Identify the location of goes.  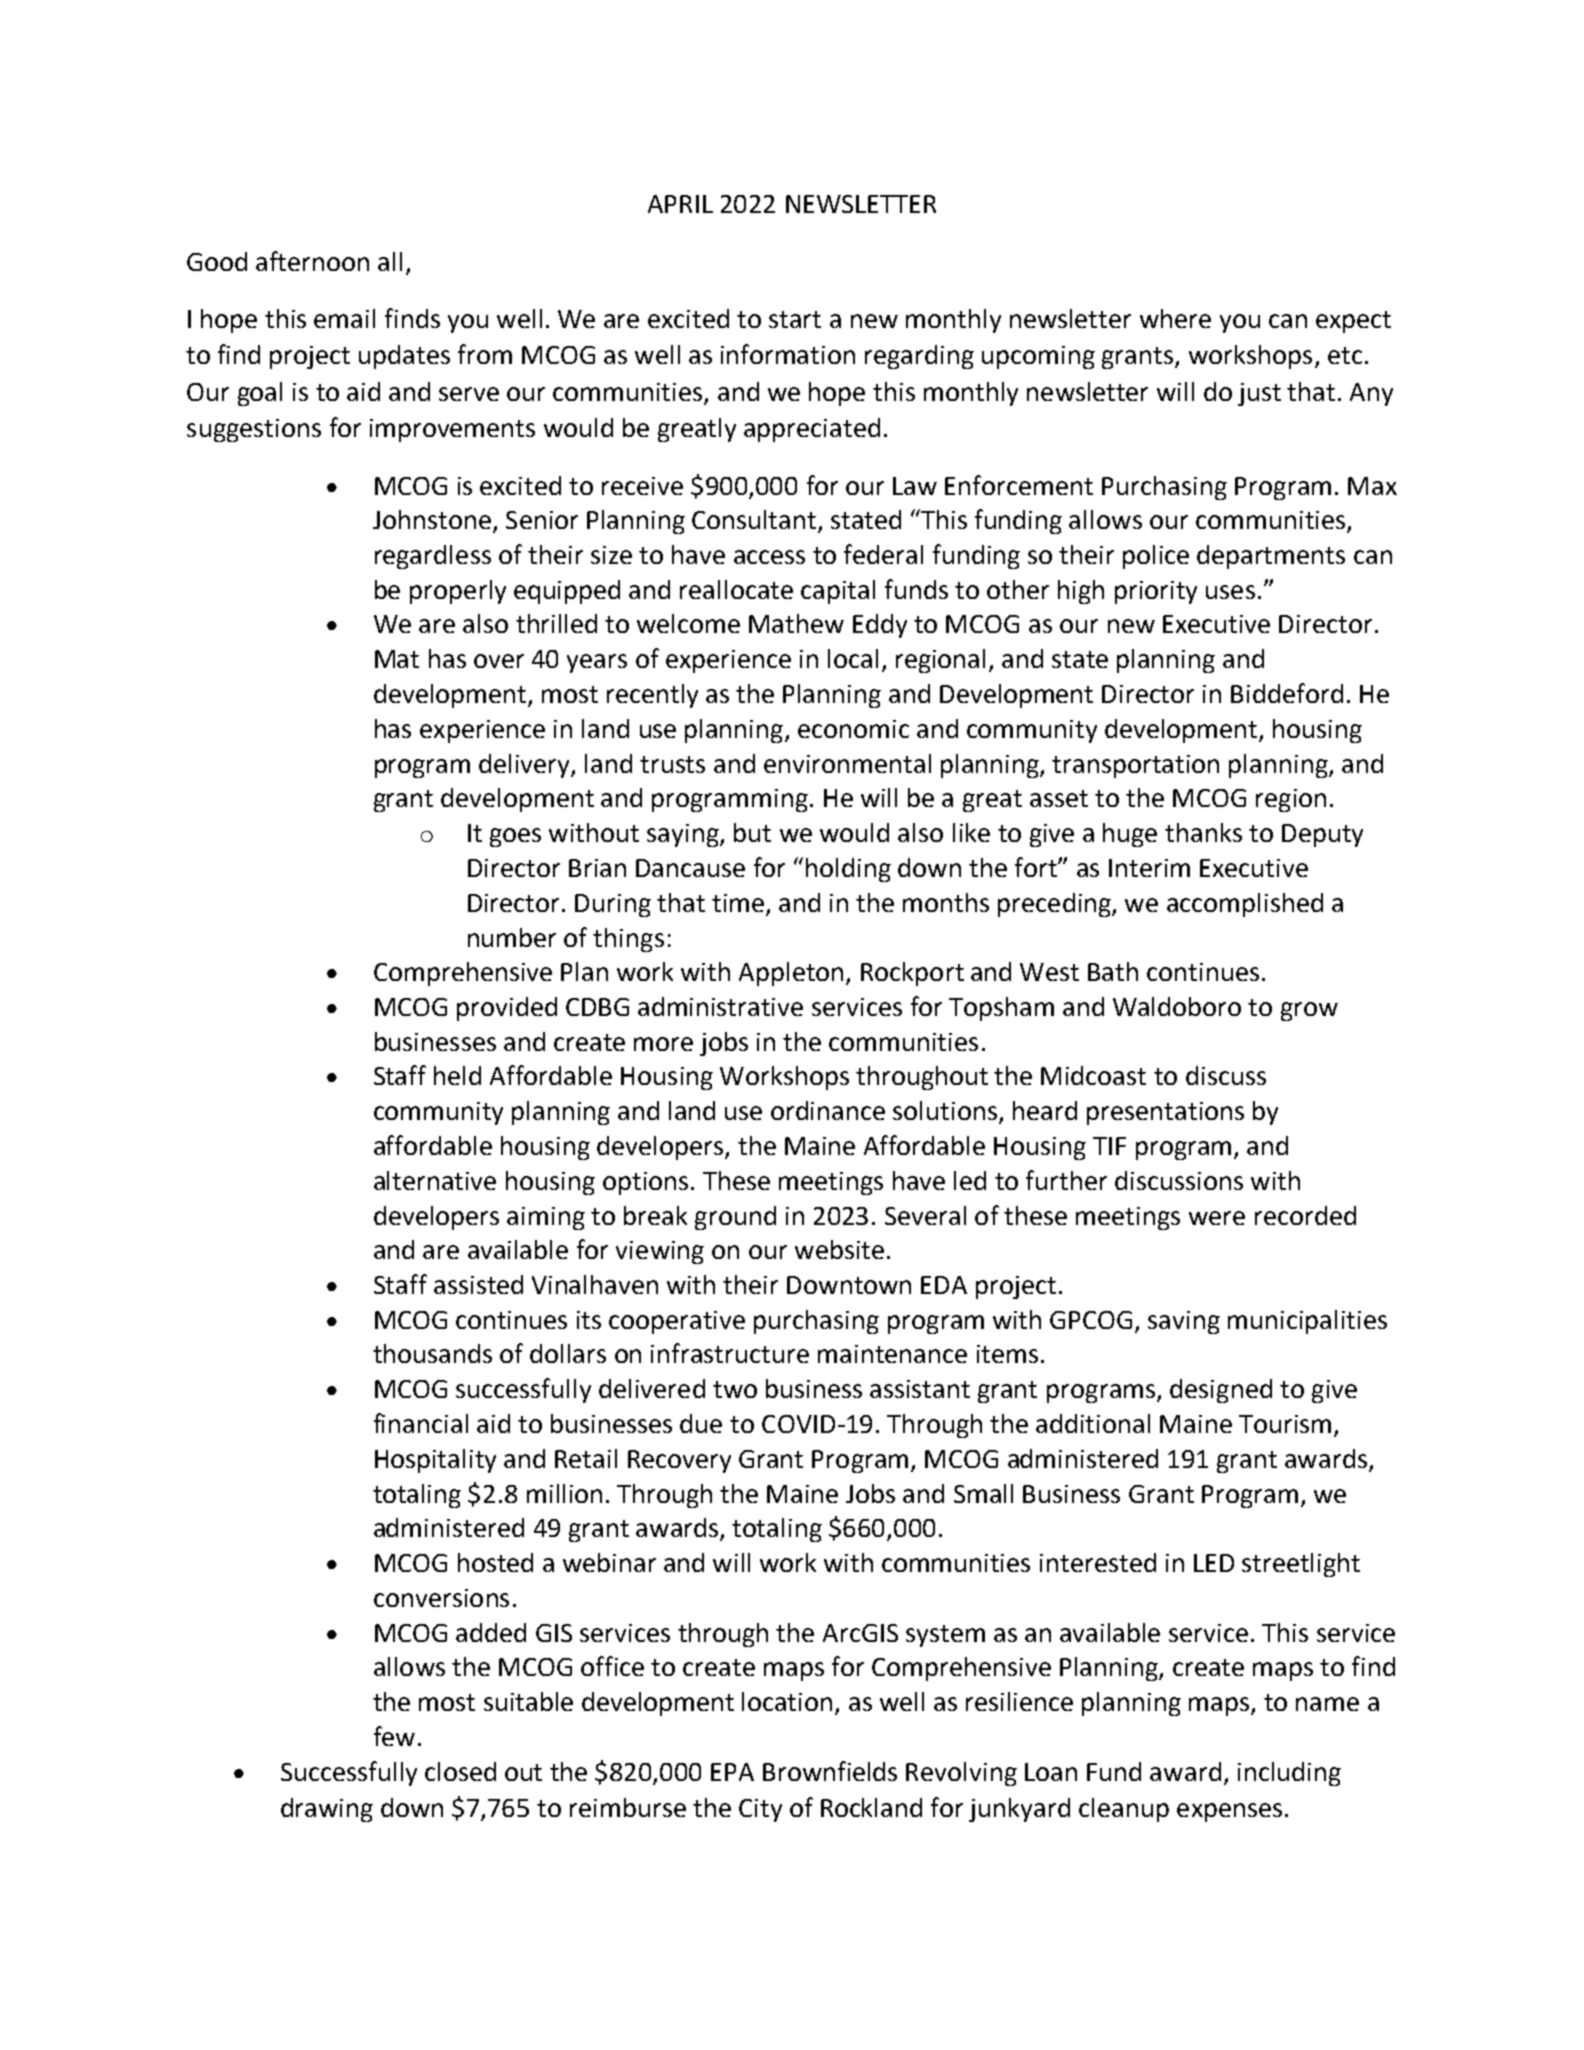
(515, 837).
